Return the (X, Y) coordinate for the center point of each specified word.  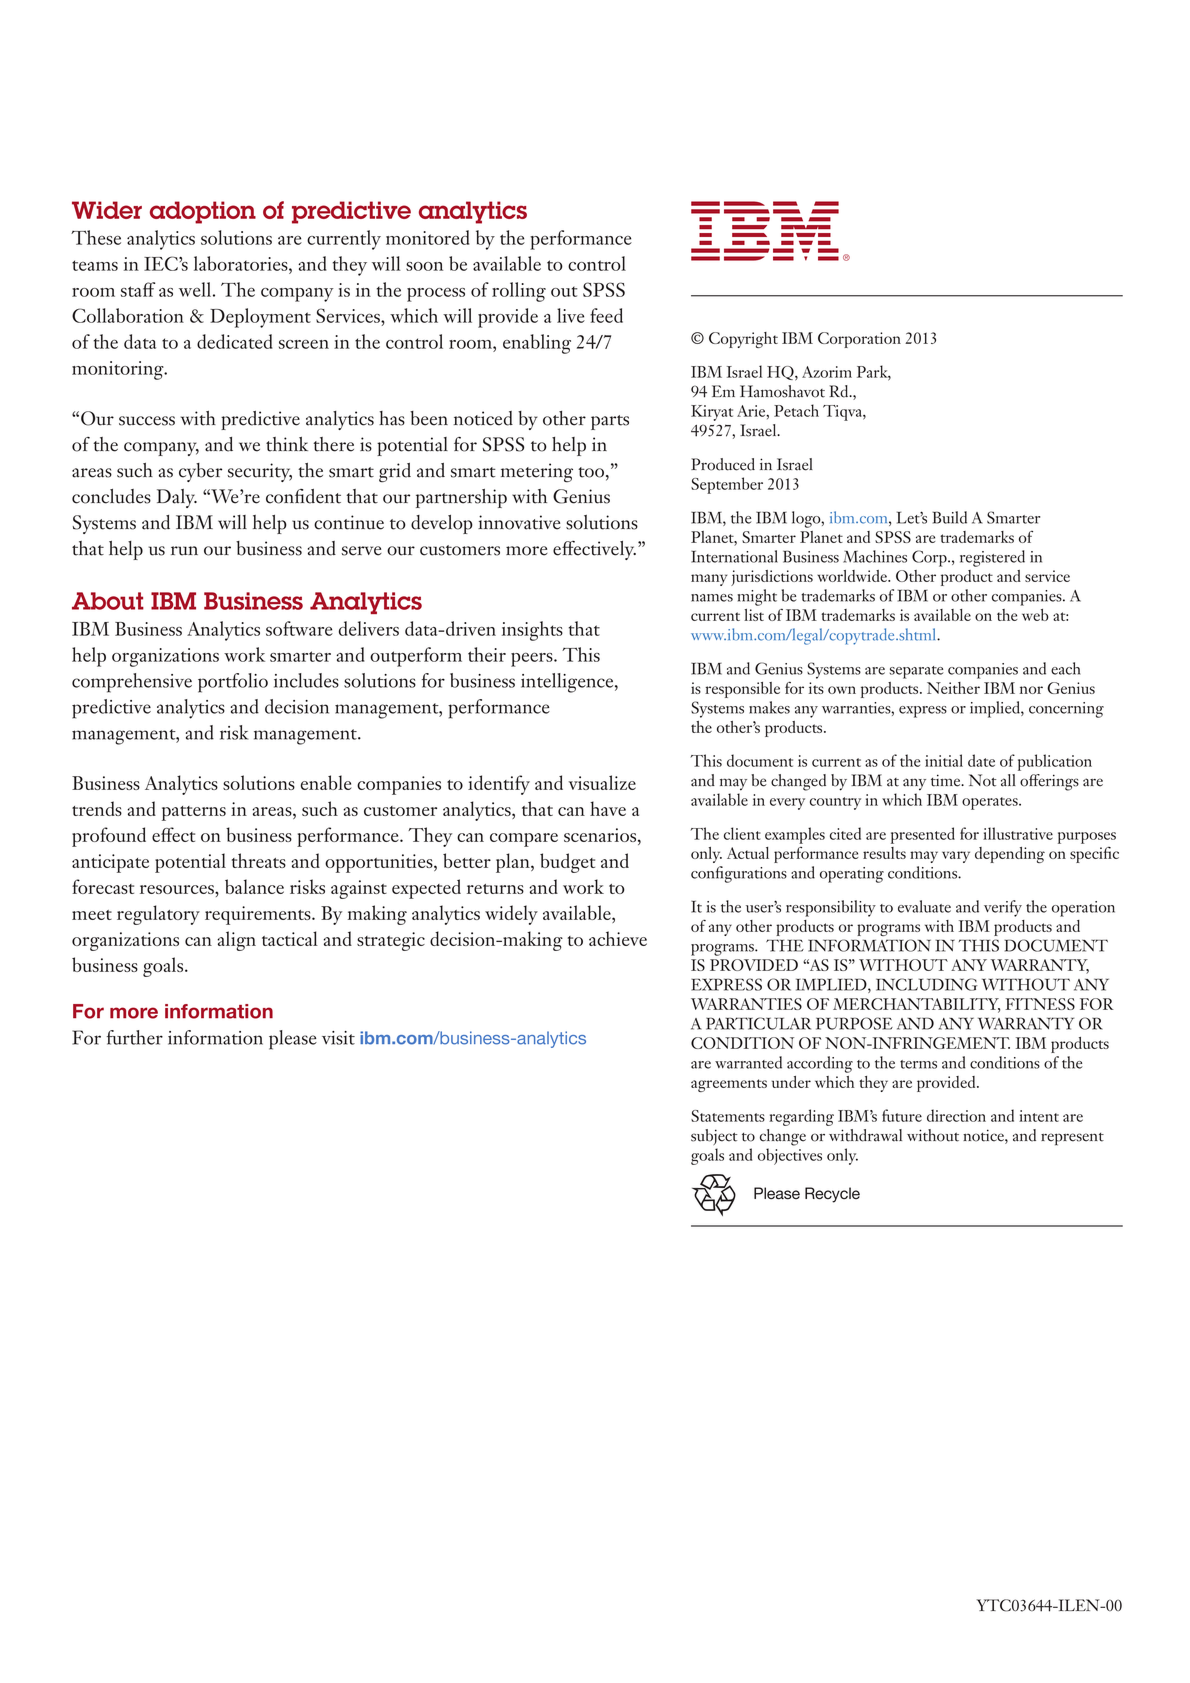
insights (532, 631)
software (299, 628)
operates (991, 803)
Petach (796, 410)
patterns (194, 813)
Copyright (743, 340)
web (1035, 615)
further (135, 1037)
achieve (618, 938)
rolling (519, 292)
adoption (203, 212)
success (147, 421)
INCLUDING (926, 984)
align (236, 941)
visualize (602, 782)
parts (610, 422)
